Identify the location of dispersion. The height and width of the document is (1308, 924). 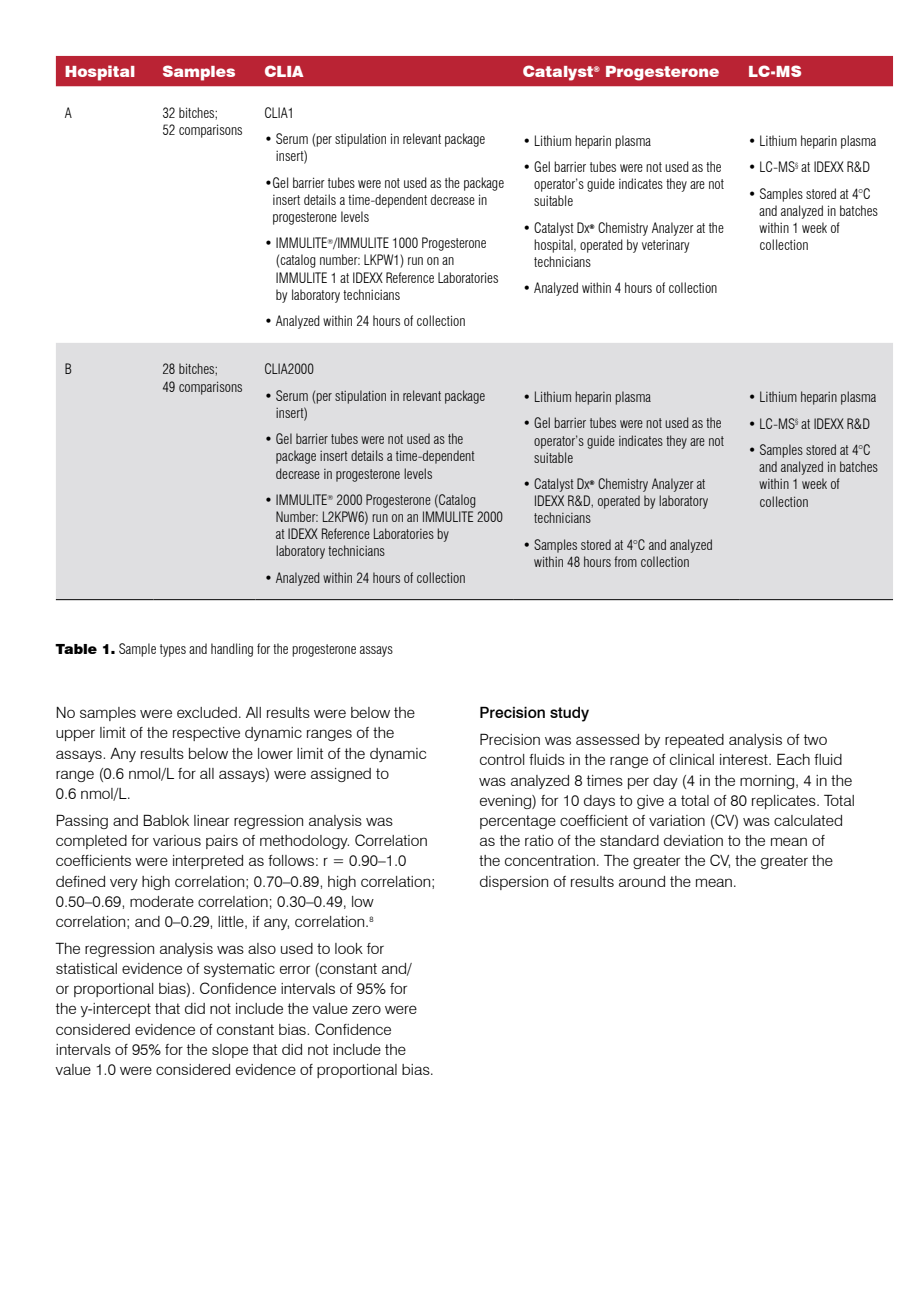
(514, 883).
